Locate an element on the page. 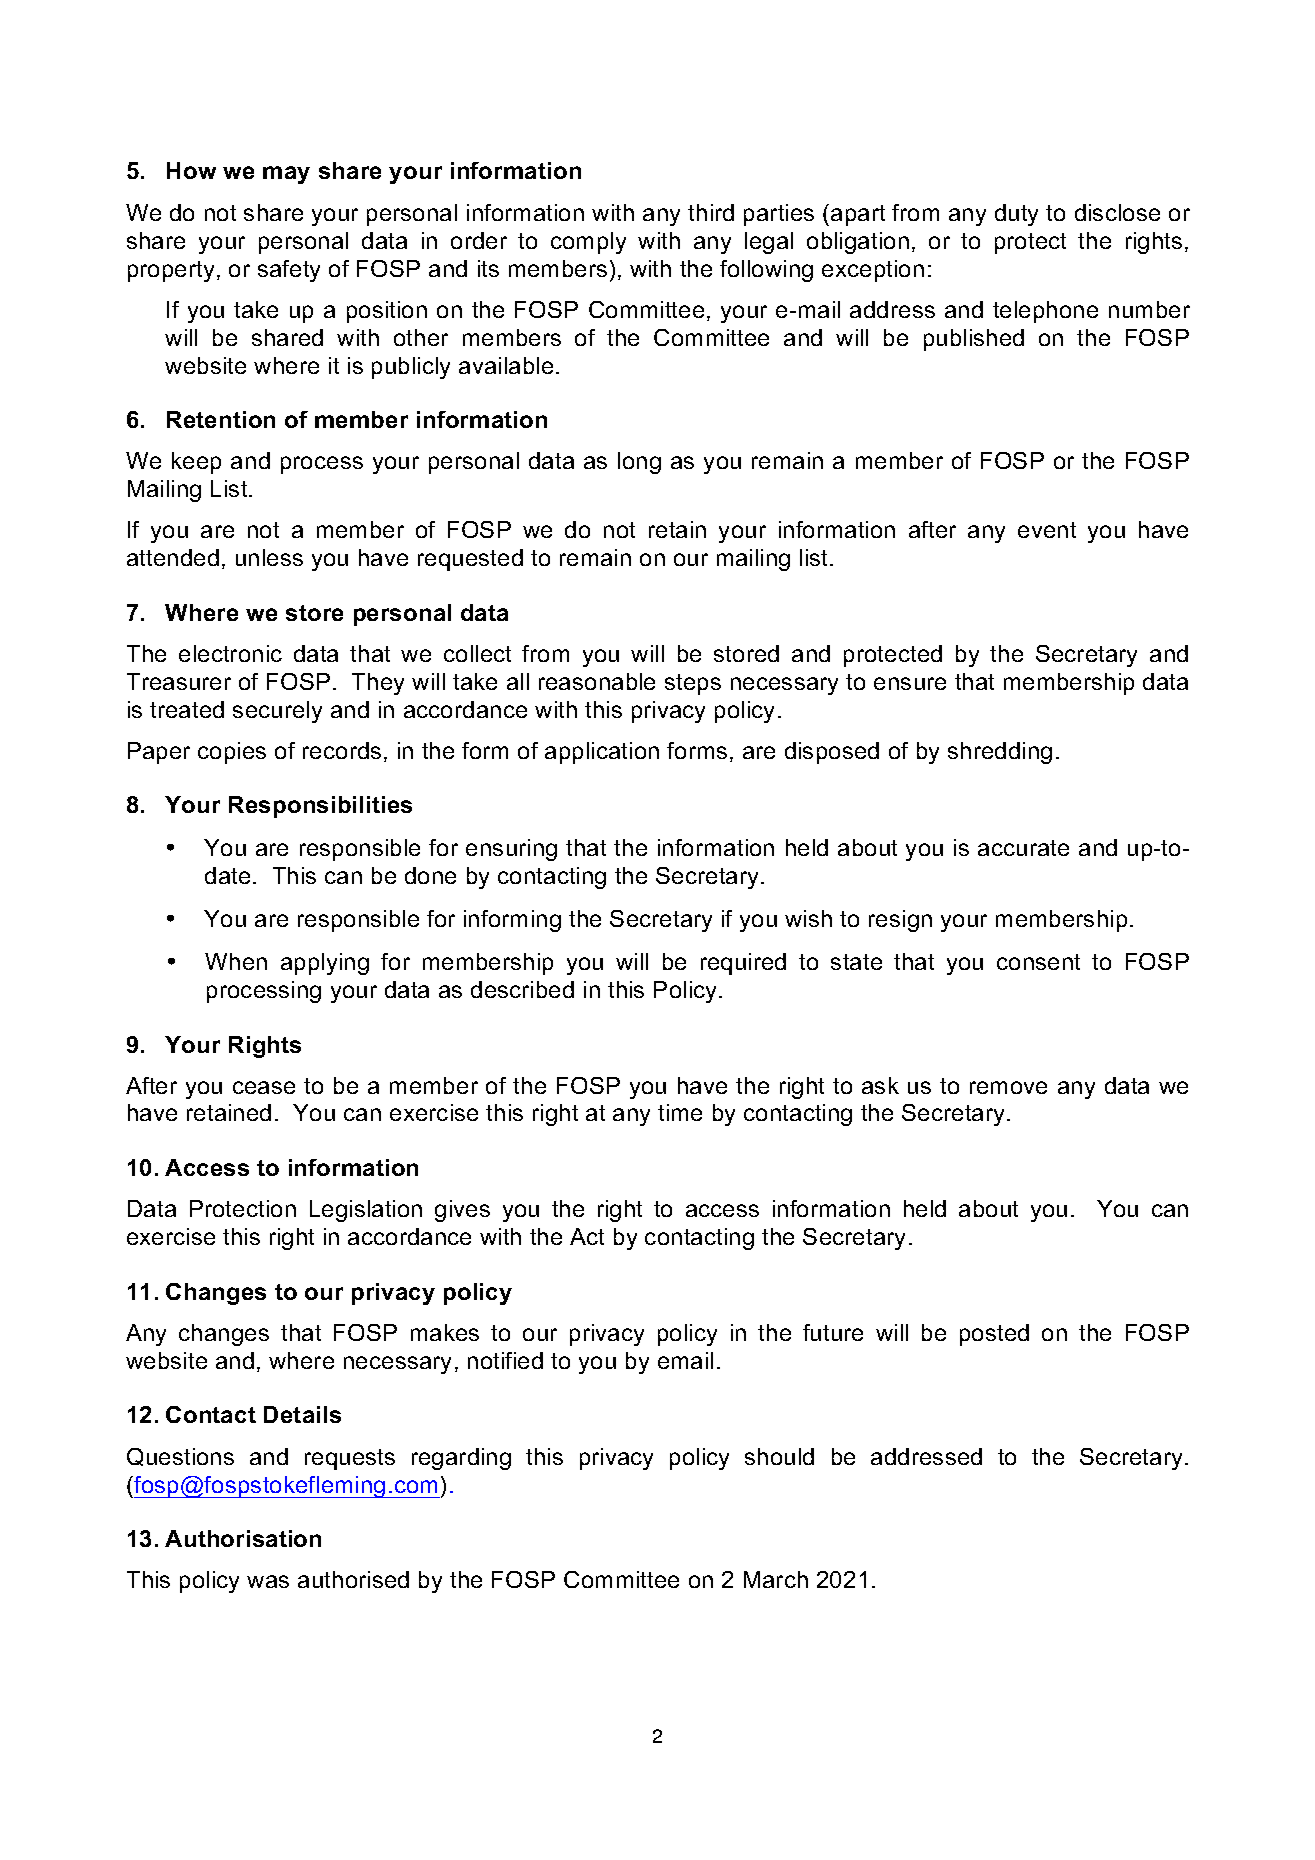  cease is located at coordinates (264, 1087).
